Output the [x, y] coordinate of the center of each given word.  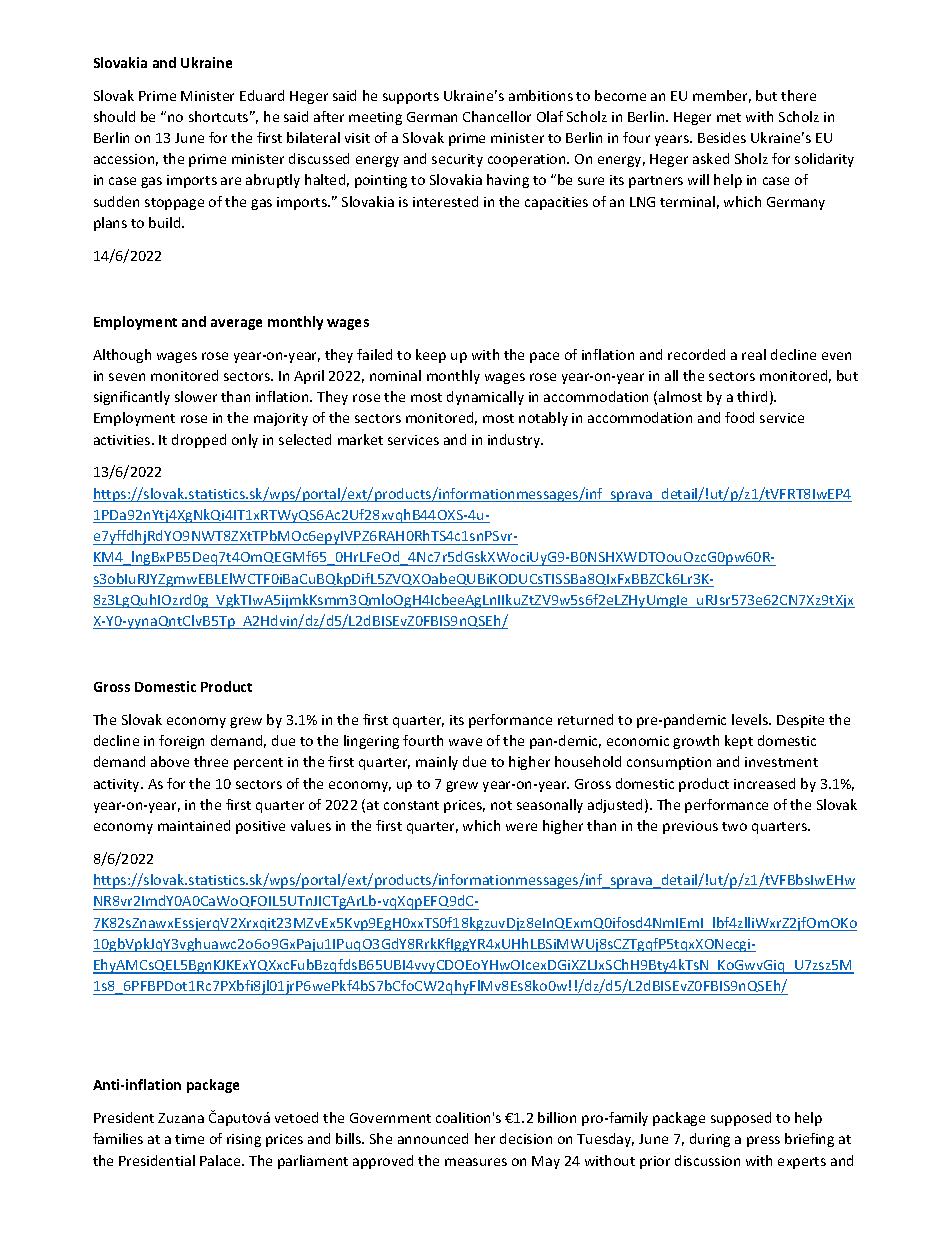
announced [433, 1138]
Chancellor [497, 116]
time [189, 1139]
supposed [741, 1119]
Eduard [262, 95]
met [729, 117]
